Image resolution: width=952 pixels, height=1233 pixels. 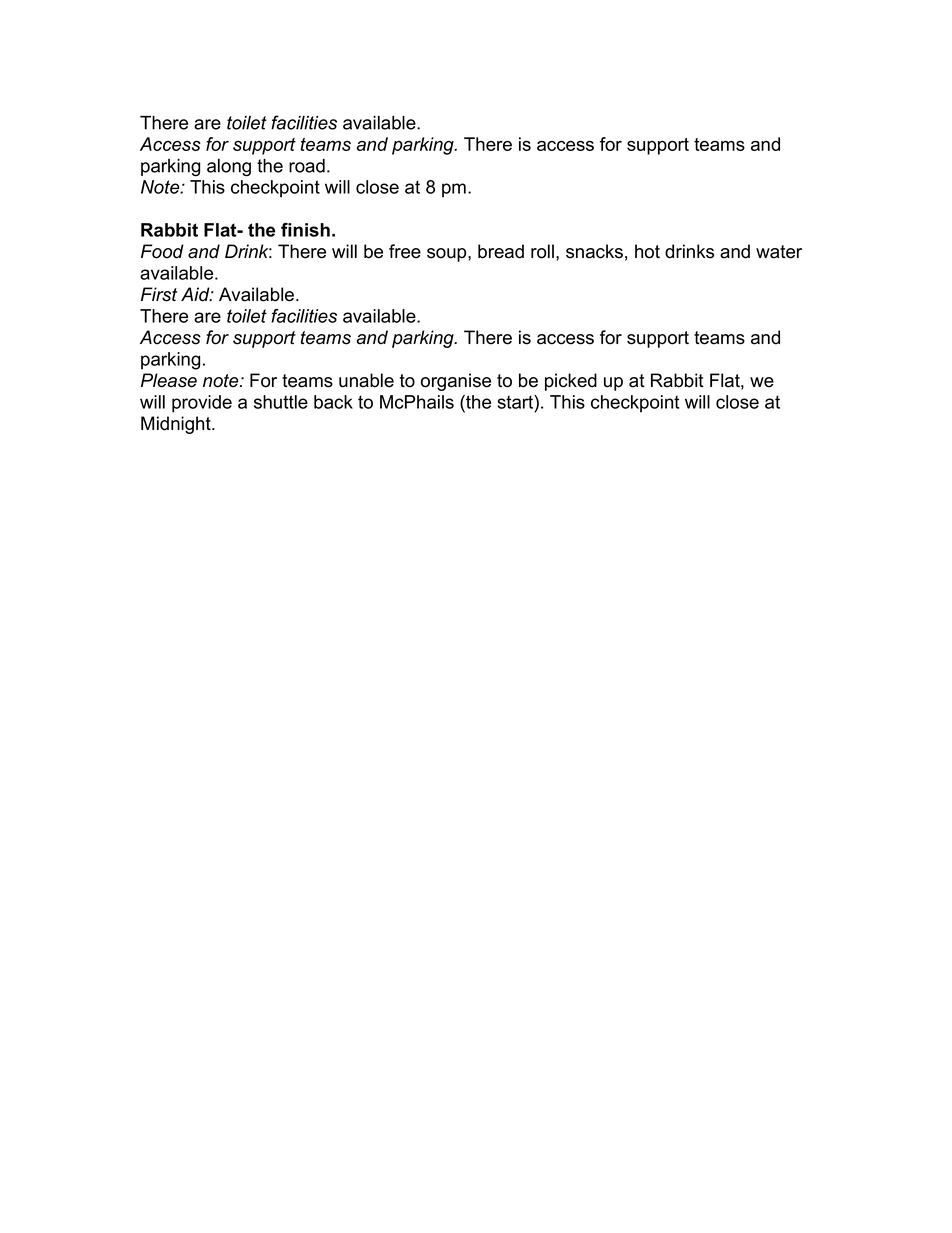 I want to click on along, so click(x=229, y=168).
